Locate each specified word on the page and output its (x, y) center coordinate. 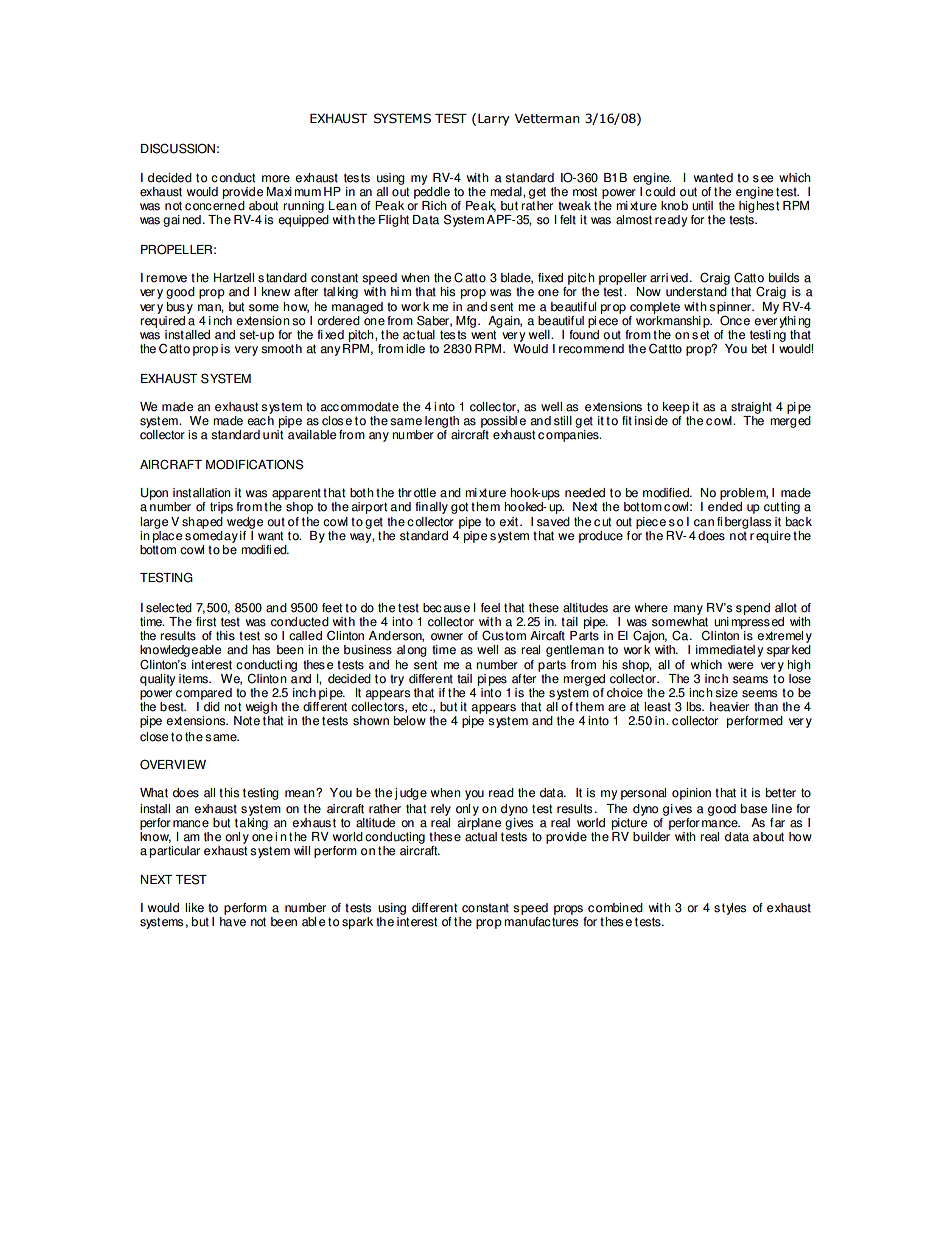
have (233, 922)
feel (490, 608)
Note (247, 721)
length (442, 422)
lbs (695, 707)
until (702, 206)
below (410, 721)
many (688, 610)
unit (273, 433)
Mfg (466, 323)
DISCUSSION (178, 148)
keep (676, 408)
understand (697, 290)
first (206, 622)
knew (276, 292)
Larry (494, 120)
